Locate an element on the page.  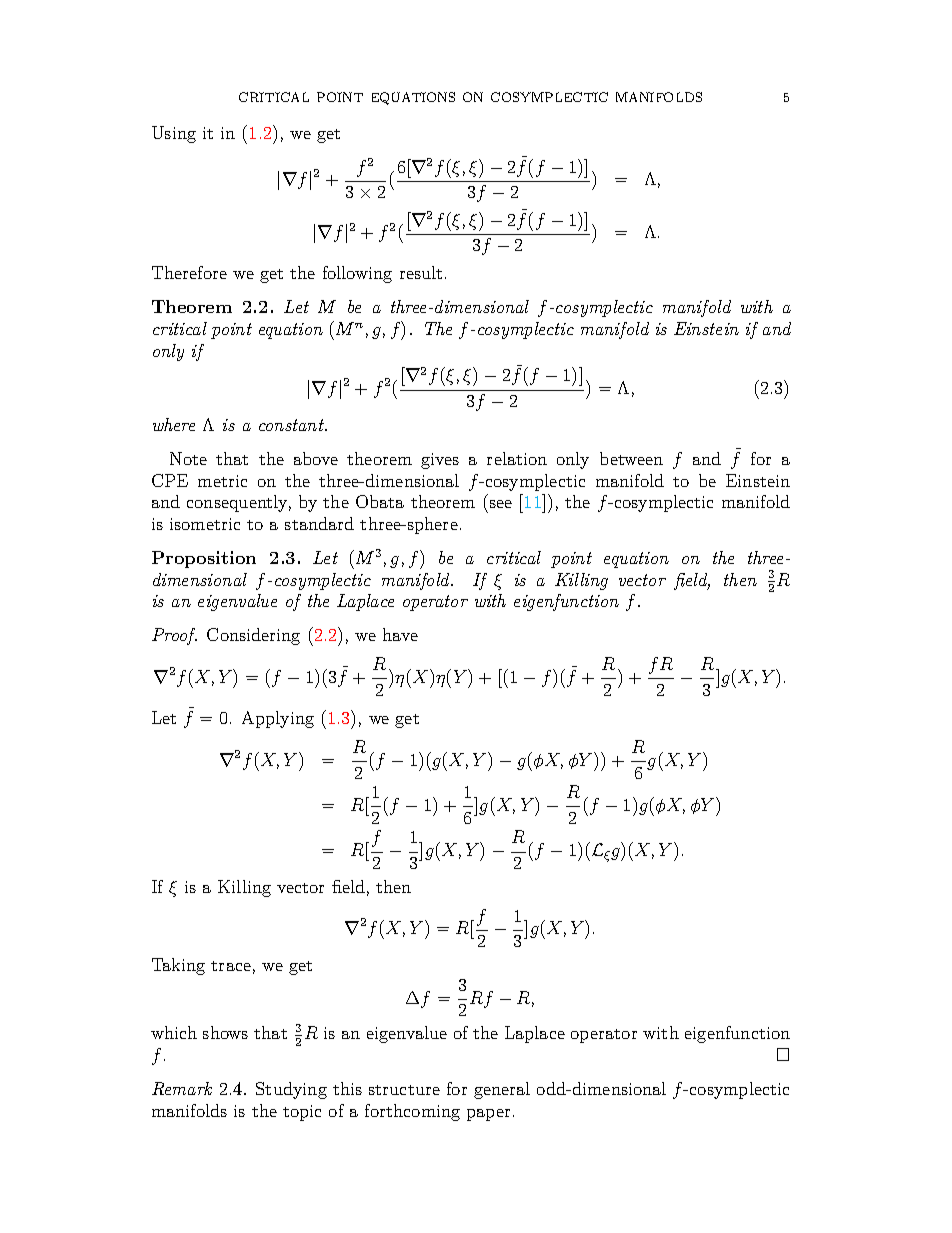
result is located at coordinates (421, 272).
